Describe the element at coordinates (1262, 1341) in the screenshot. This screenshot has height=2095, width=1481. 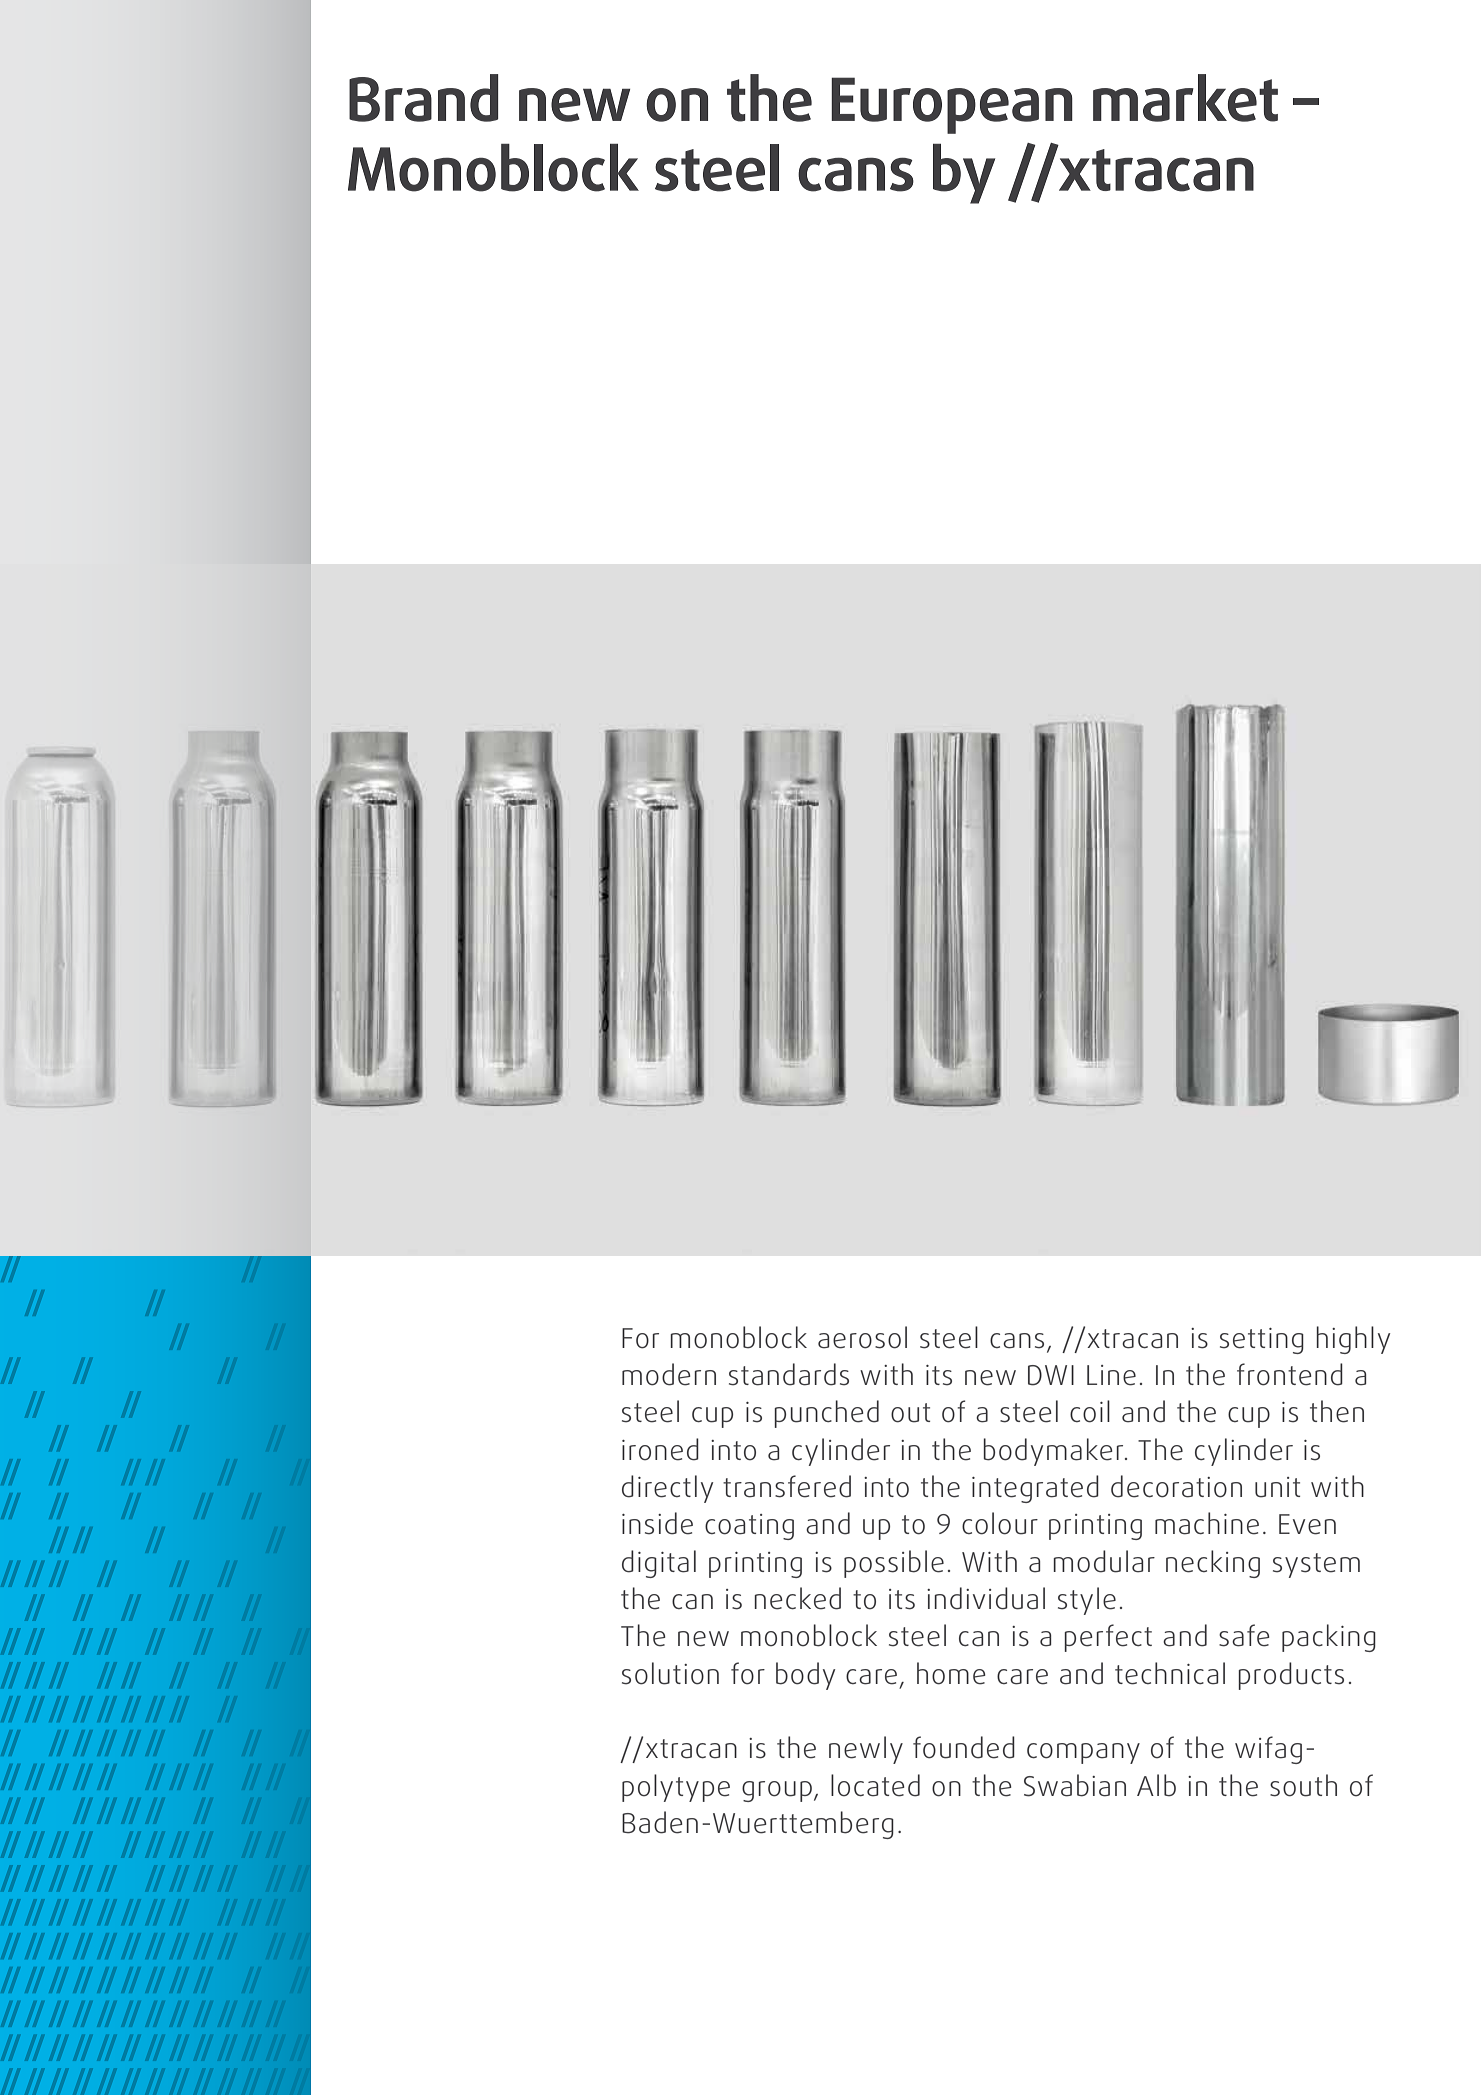
I see `setting` at that location.
